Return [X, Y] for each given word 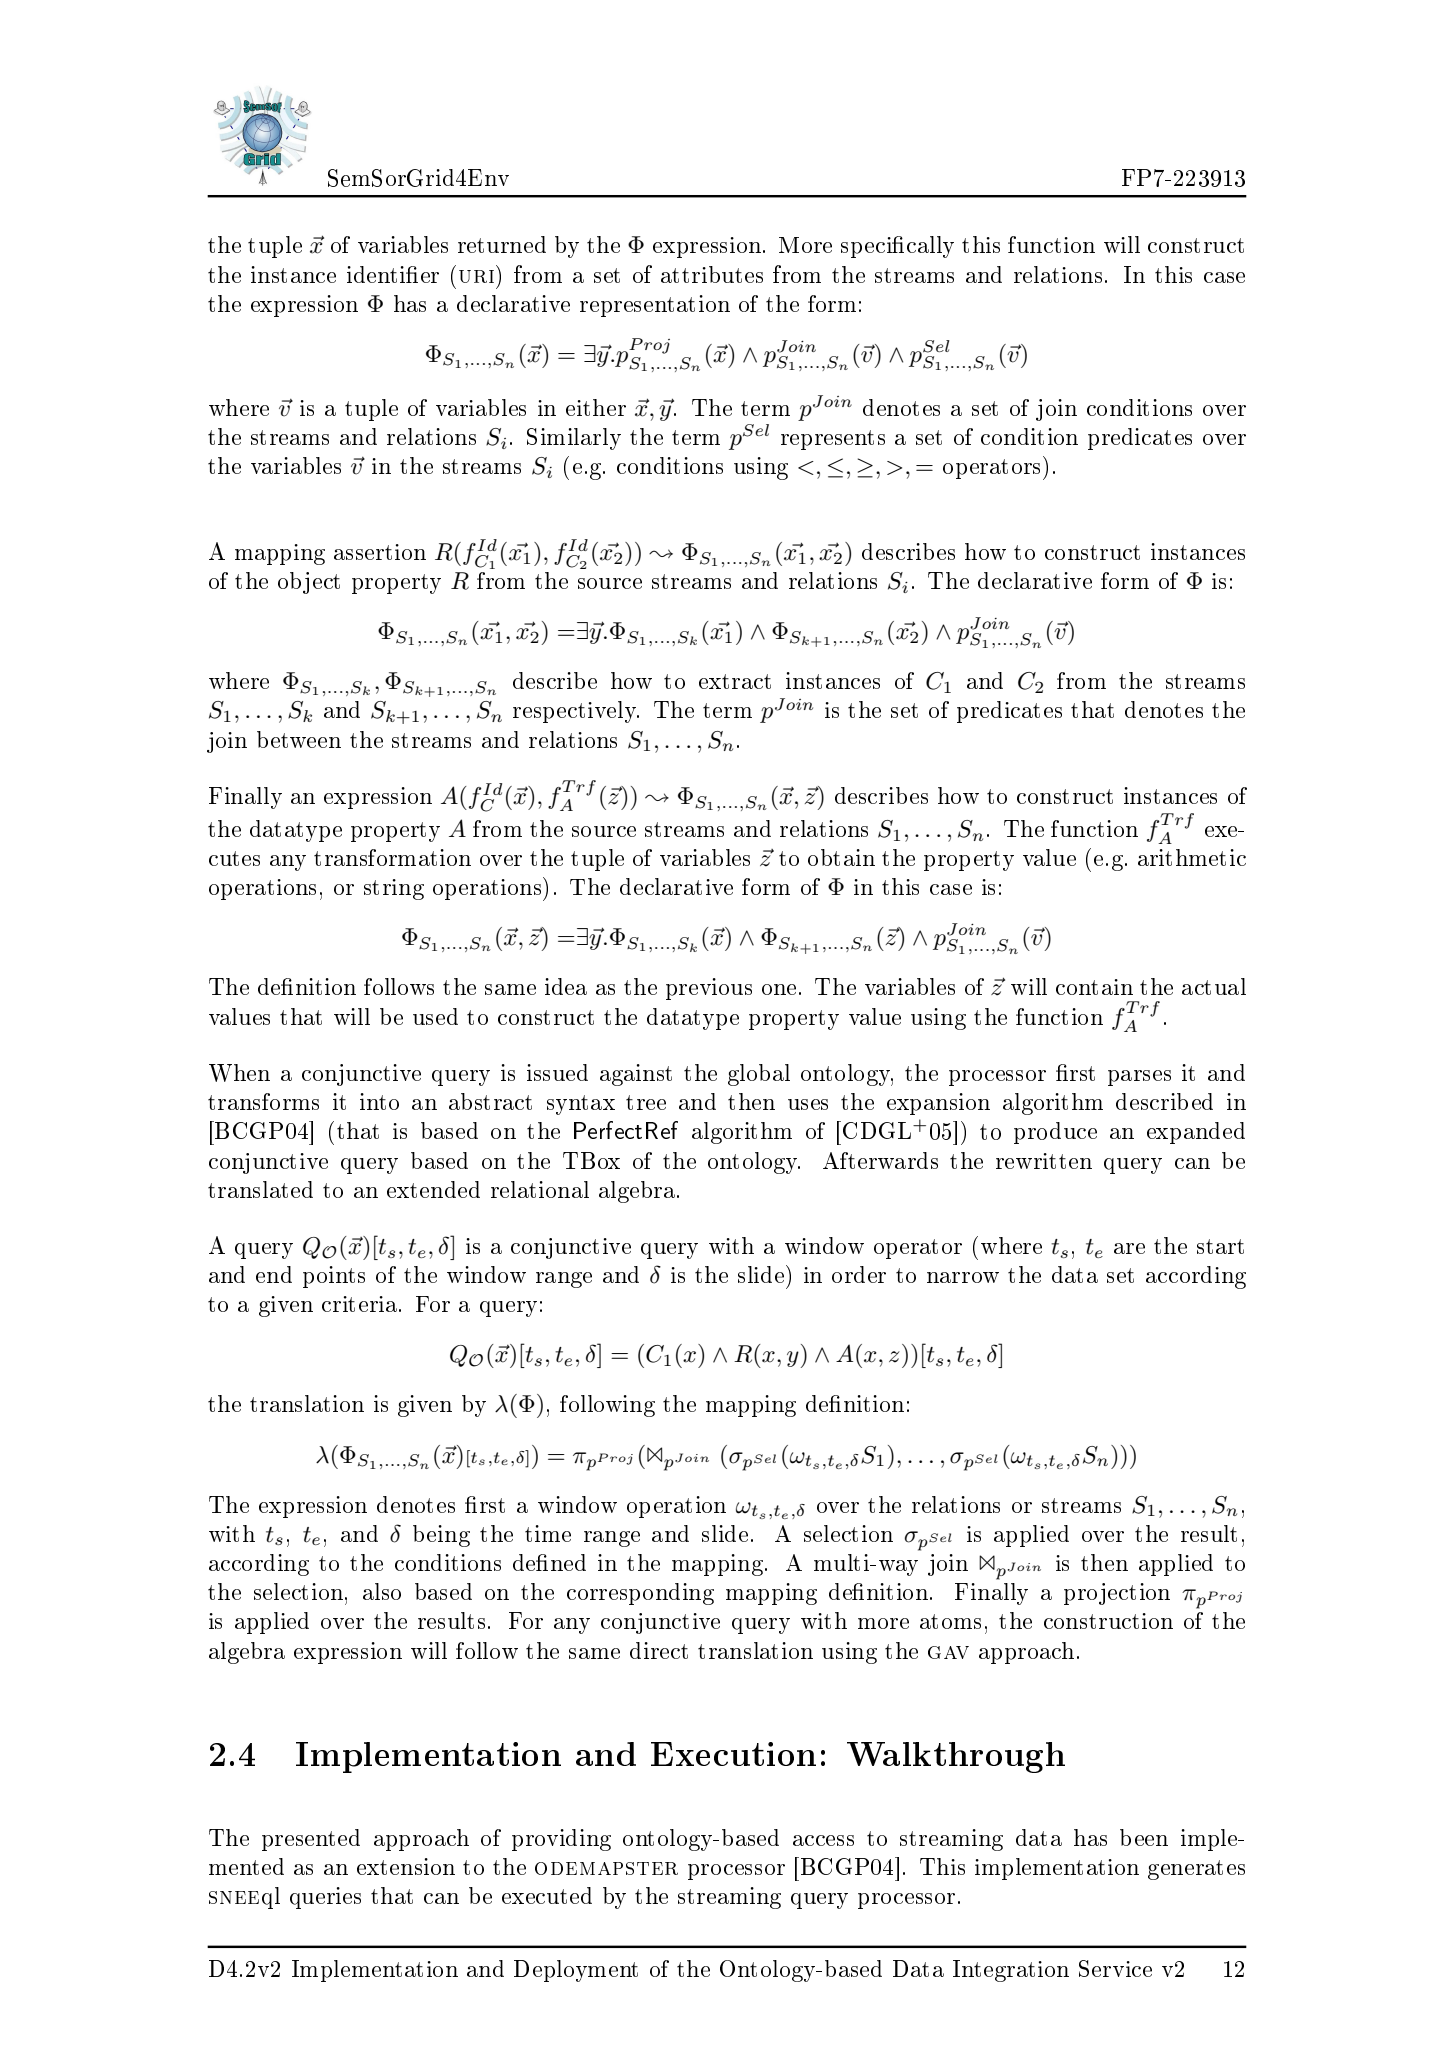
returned [502, 244]
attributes [712, 274]
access [823, 1840]
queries [325, 1898]
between [299, 739]
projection [1117, 1594]
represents [833, 440]
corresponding [640, 1594]
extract [735, 681]
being [441, 1536]
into [379, 1101]
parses [1139, 1078]
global [759, 1075]
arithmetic [1192, 857]
